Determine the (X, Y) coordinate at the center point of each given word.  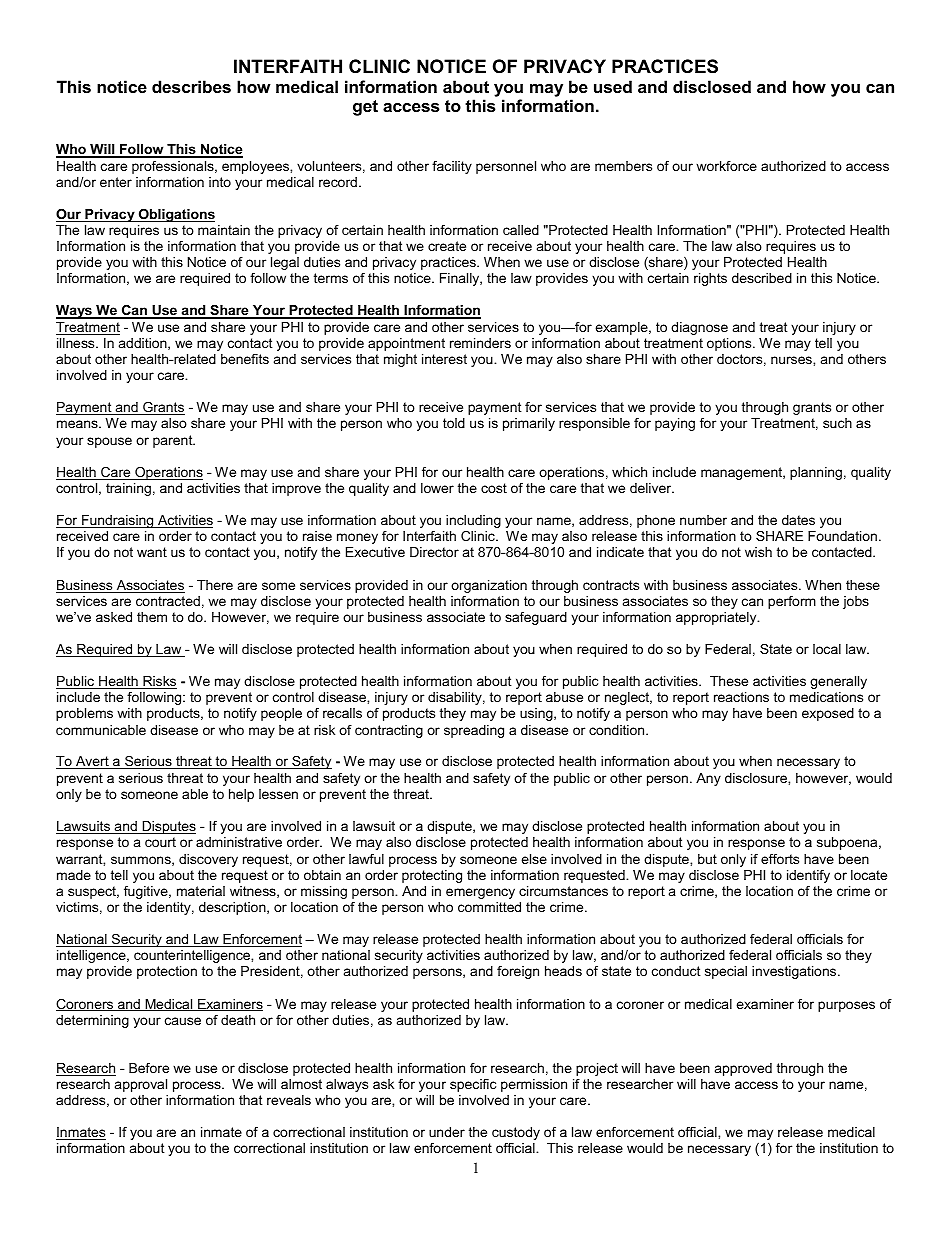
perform (792, 602)
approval (141, 1085)
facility (452, 167)
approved (743, 1069)
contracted (168, 601)
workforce (726, 166)
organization (489, 586)
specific (473, 1085)
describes (191, 86)
